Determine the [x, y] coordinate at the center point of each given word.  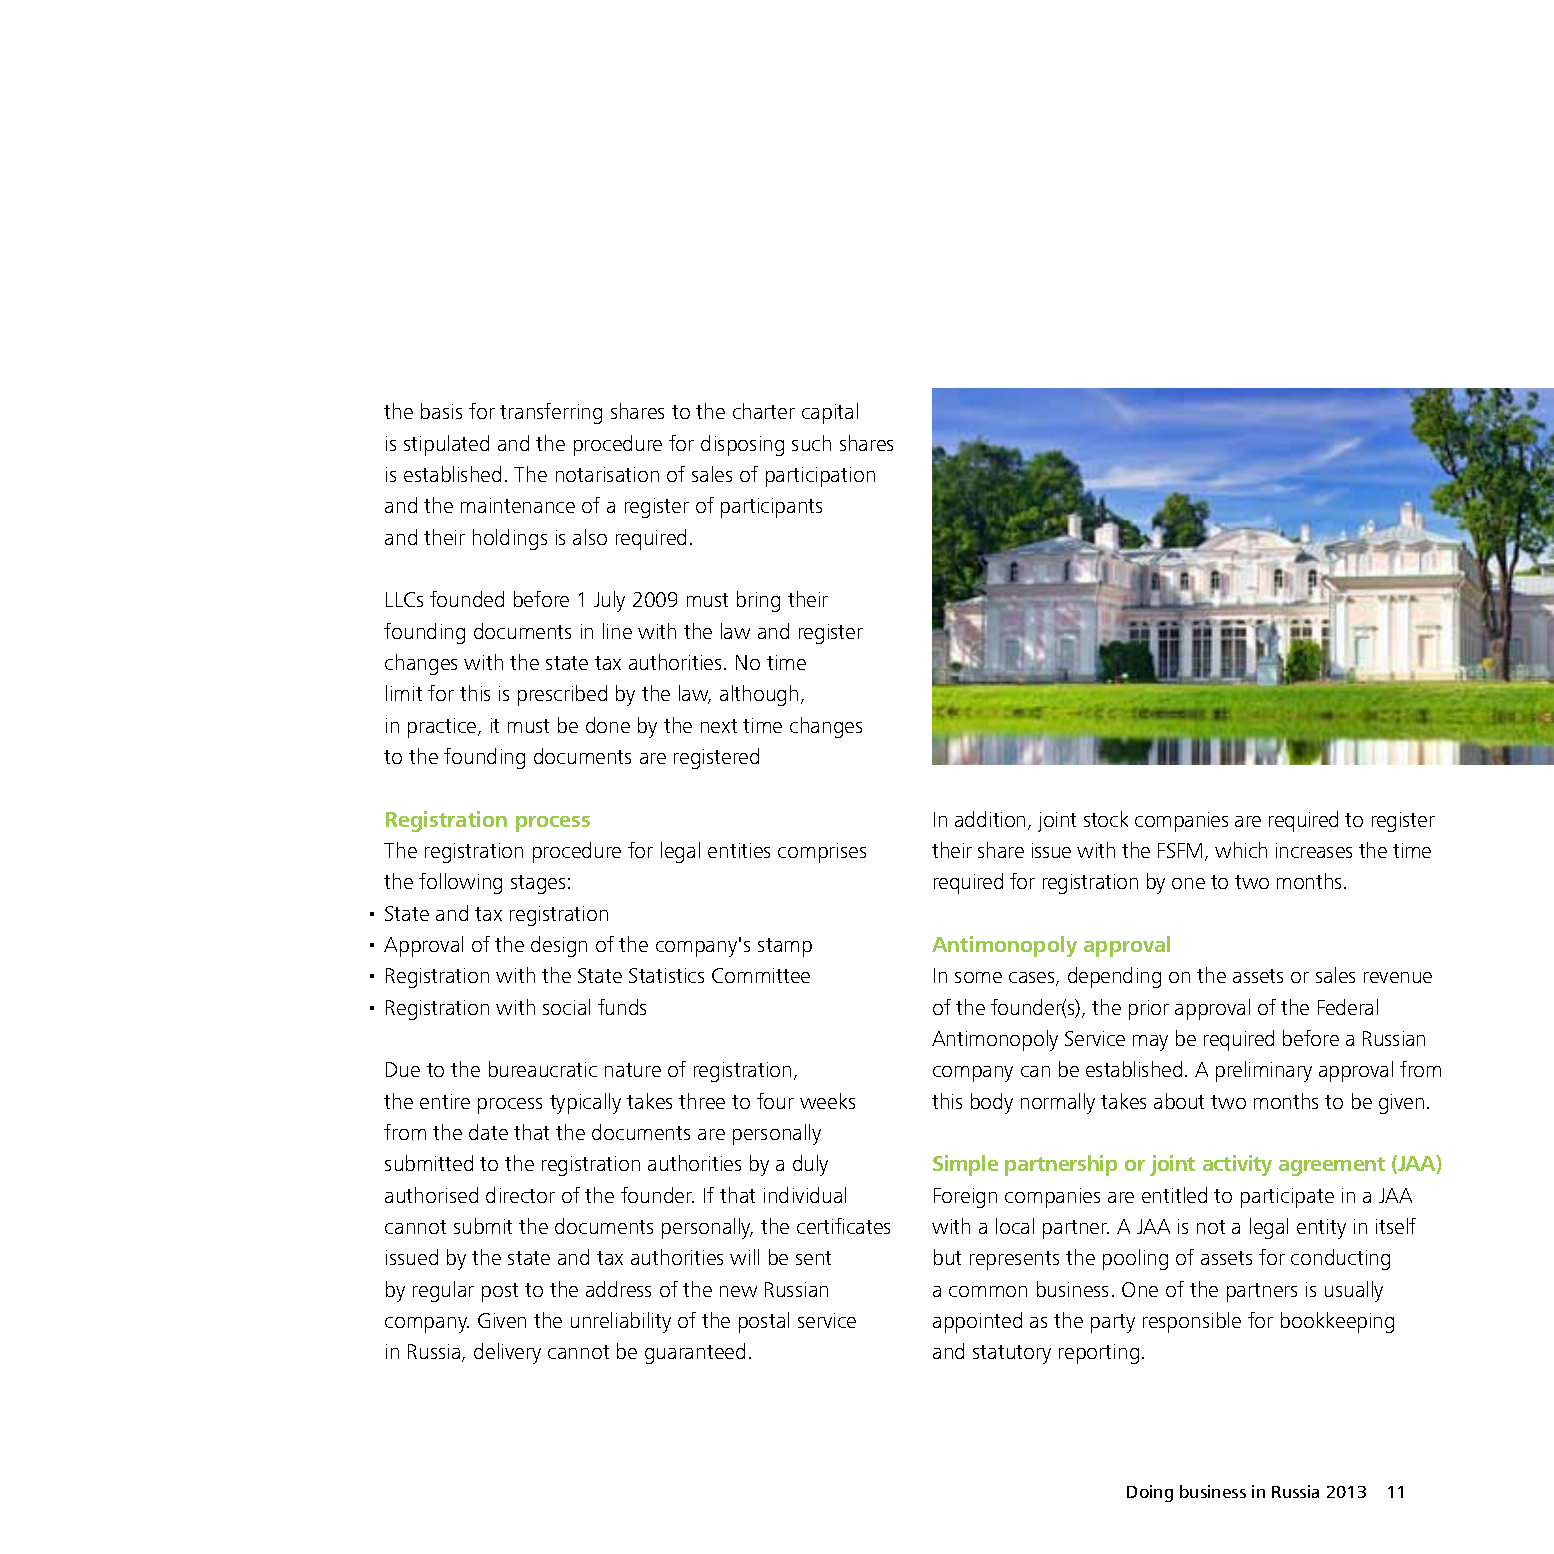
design [559, 946]
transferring [551, 413]
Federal [1348, 1007]
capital [830, 413]
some [978, 977]
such [811, 443]
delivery [507, 1353]
